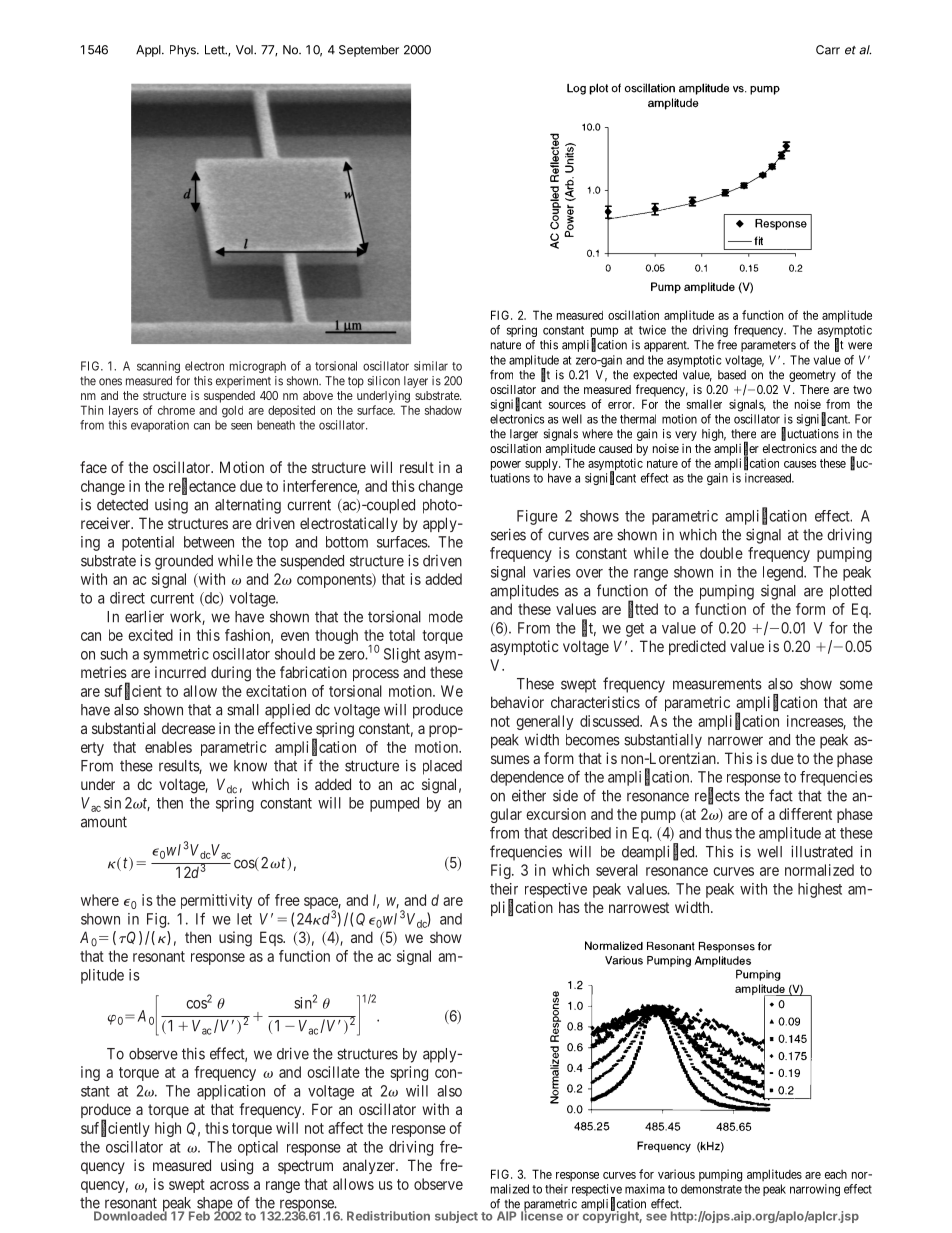  Describe the element at coordinates (581, 833) in the page. I see `described` at that location.
